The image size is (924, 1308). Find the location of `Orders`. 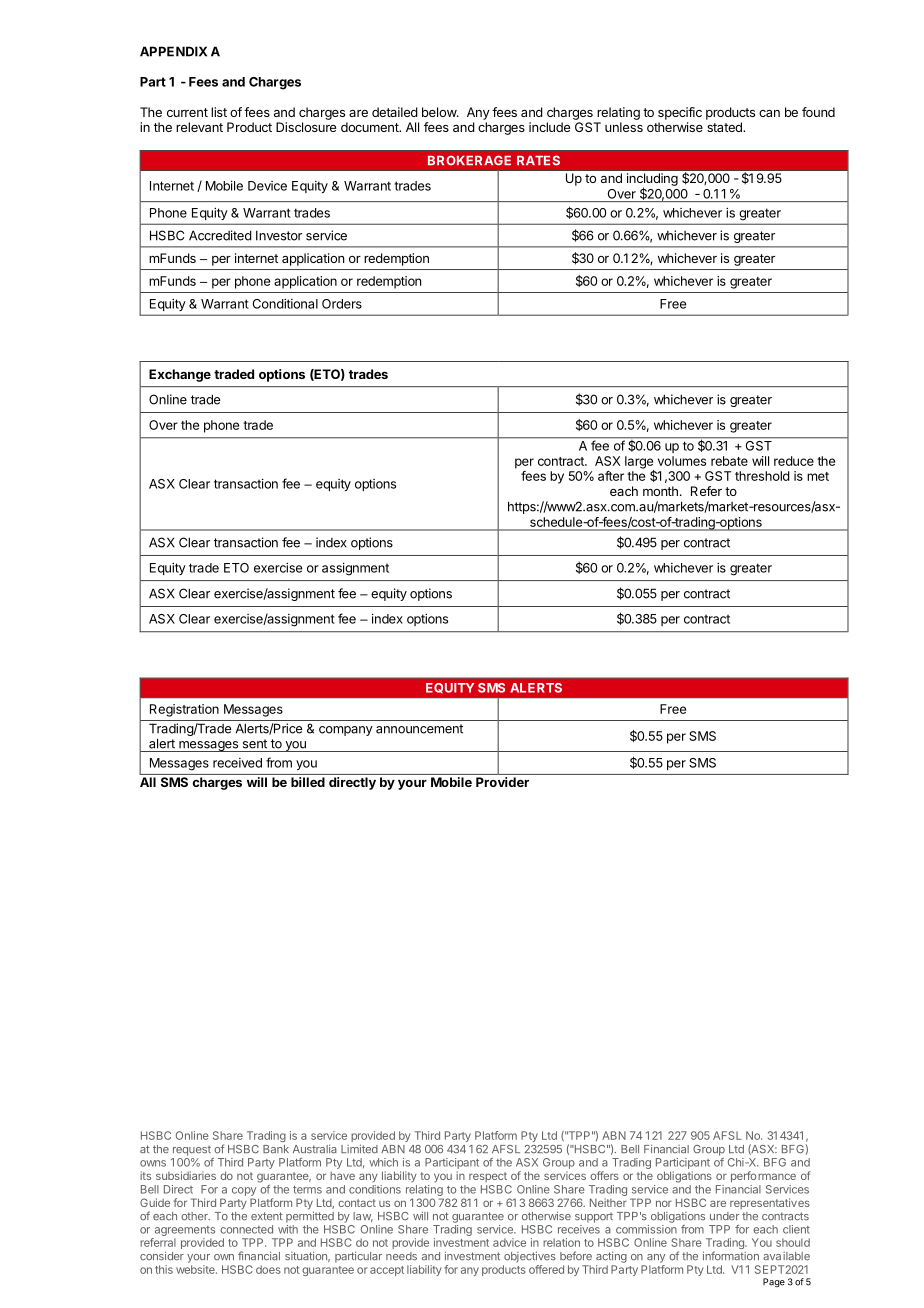

Orders is located at coordinates (342, 304).
